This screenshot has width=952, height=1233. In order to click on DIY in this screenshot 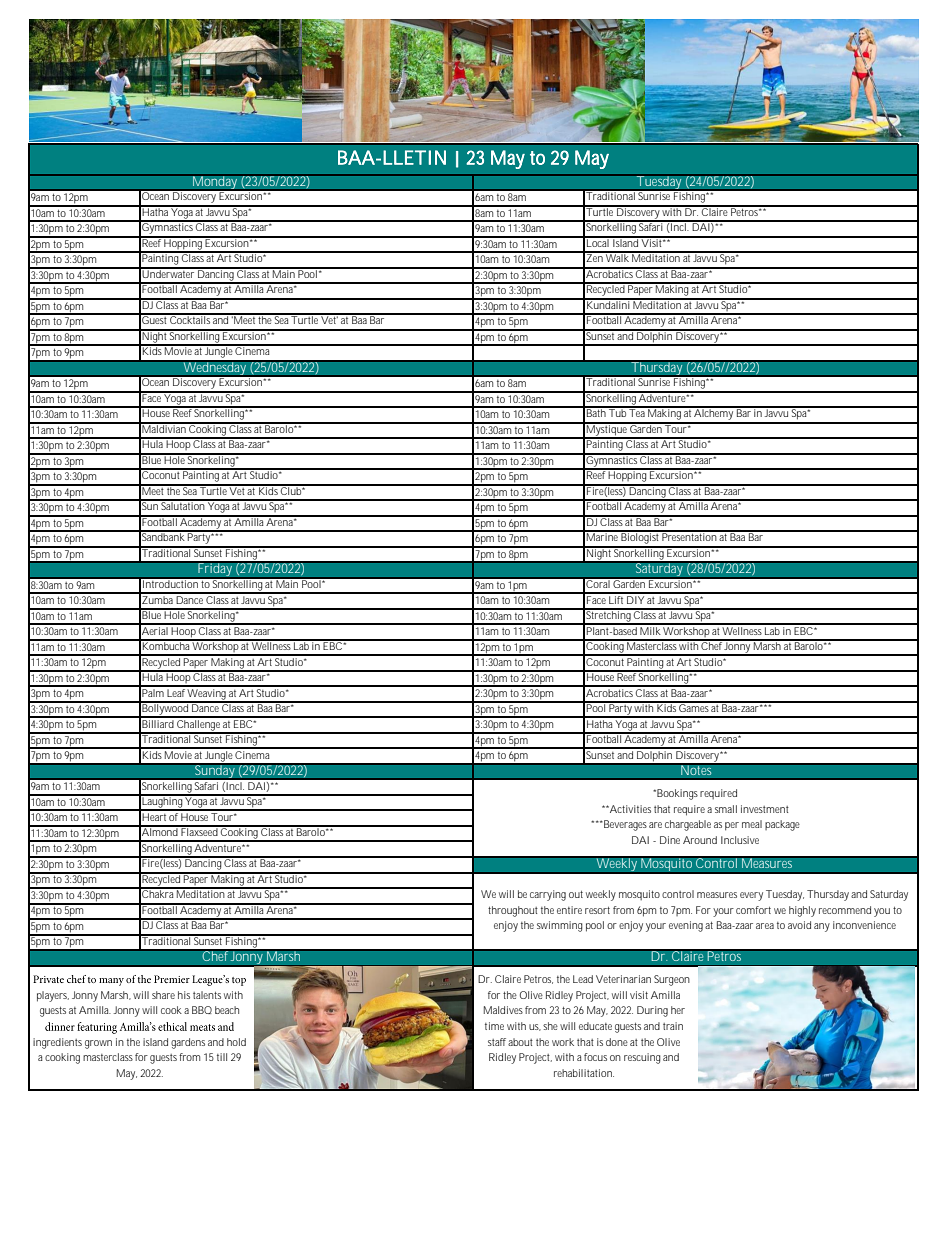, I will do `click(635, 598)`.
